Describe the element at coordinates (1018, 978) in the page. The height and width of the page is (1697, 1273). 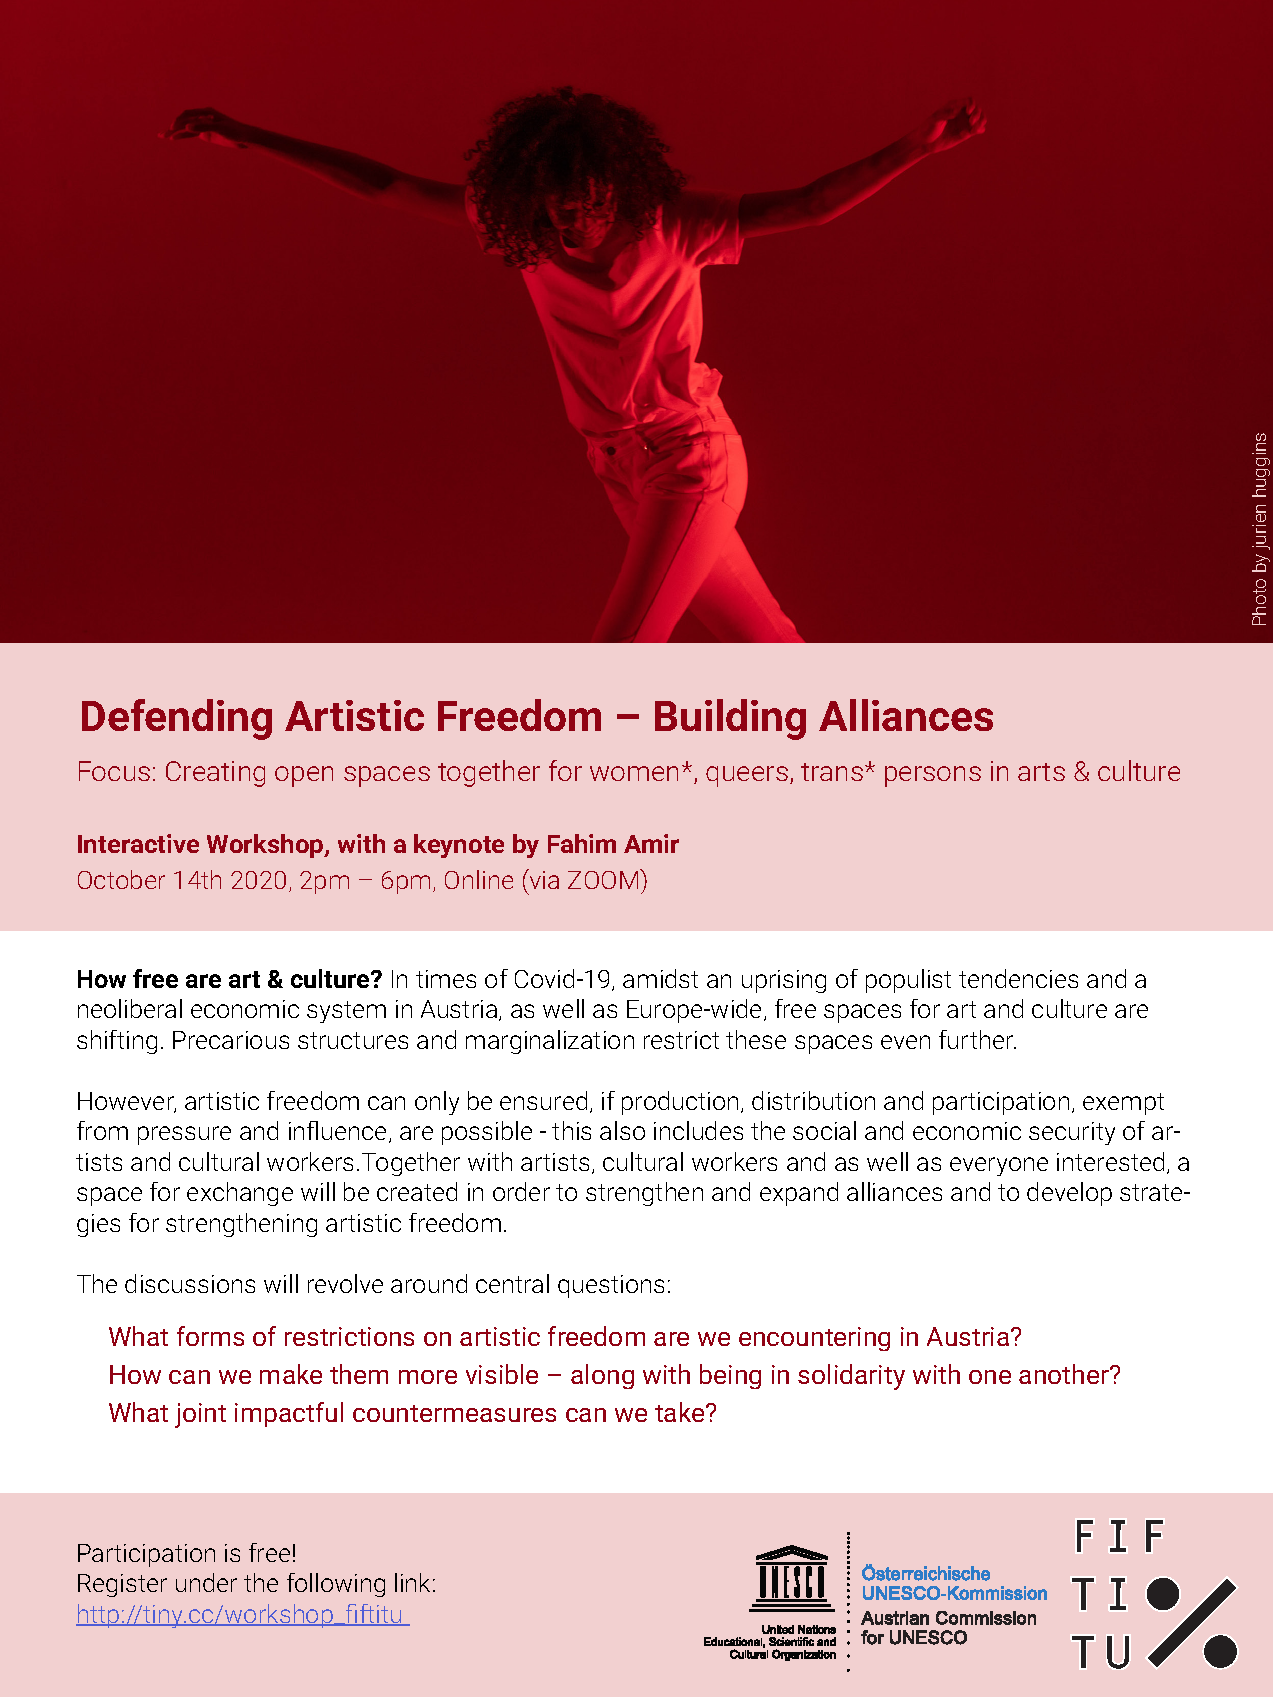
I see `tendencies` at that location.
